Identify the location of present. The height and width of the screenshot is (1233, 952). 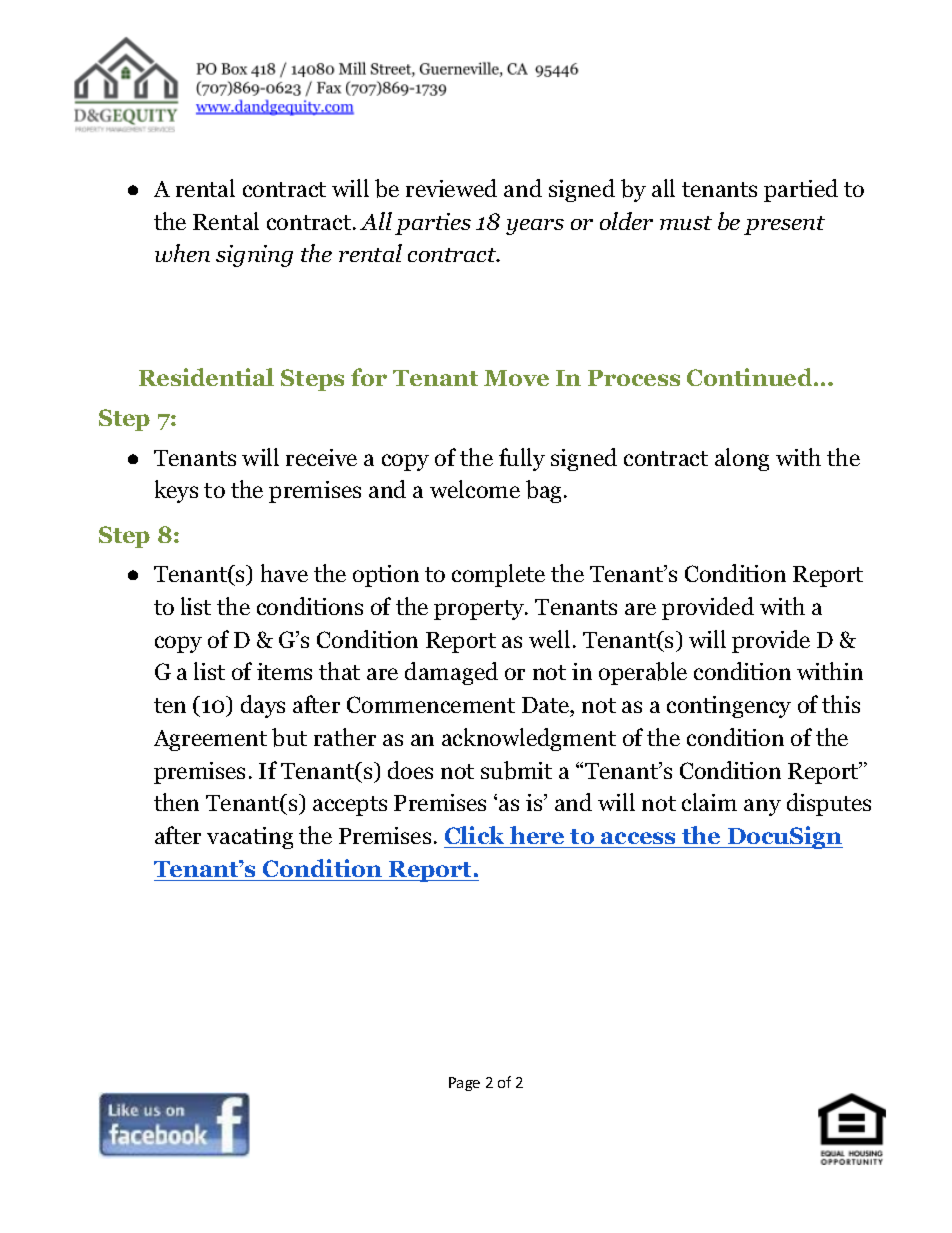
(784, 225).
